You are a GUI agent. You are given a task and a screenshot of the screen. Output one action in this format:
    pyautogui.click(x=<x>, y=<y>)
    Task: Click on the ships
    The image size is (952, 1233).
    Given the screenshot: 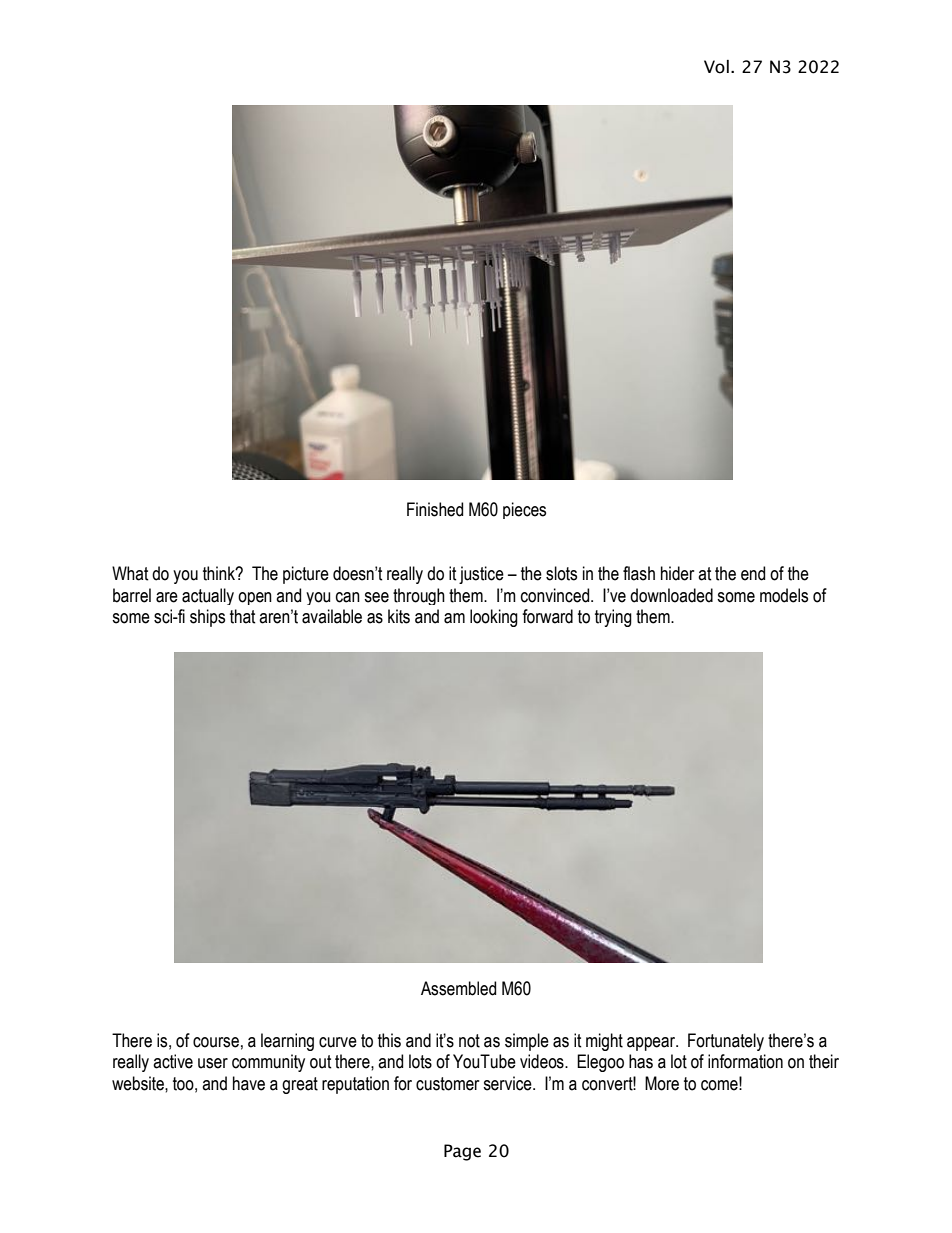 What is the action you would take?
    pyautogui.click(x=207, y=618)
